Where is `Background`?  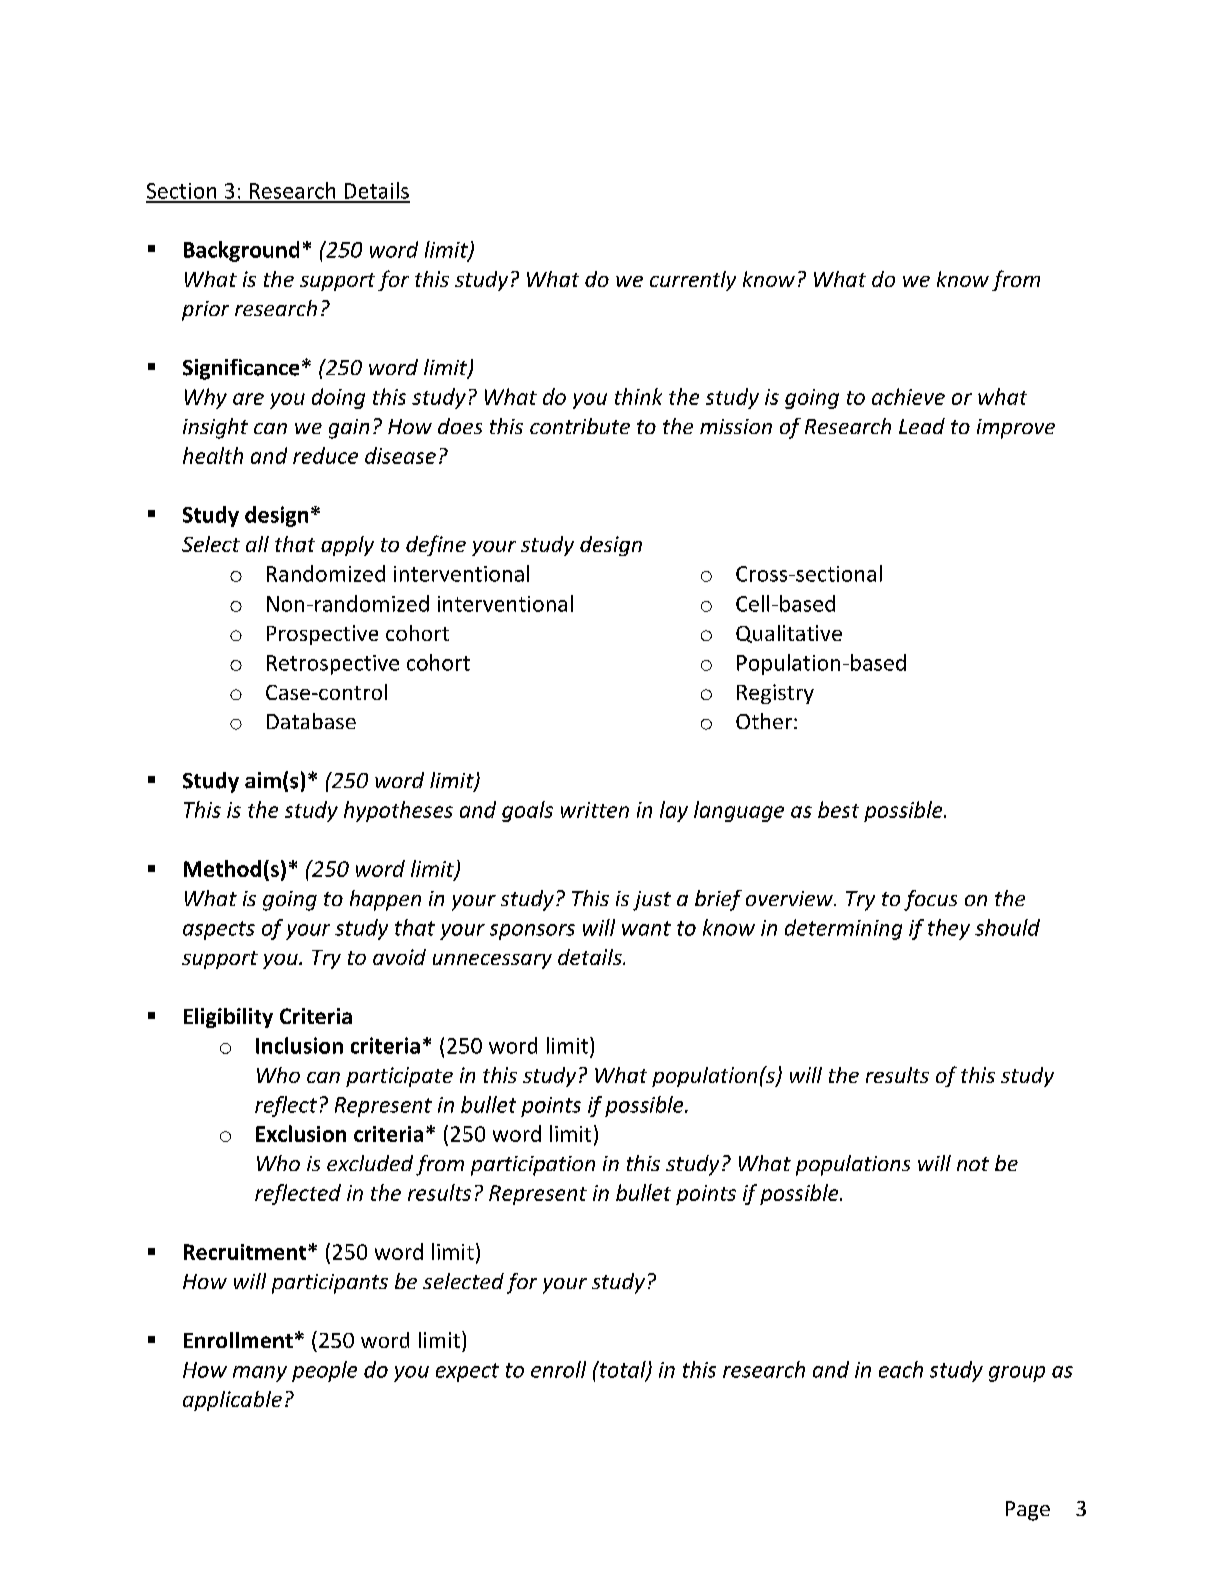
Background is located at coordinates (241, 251).
